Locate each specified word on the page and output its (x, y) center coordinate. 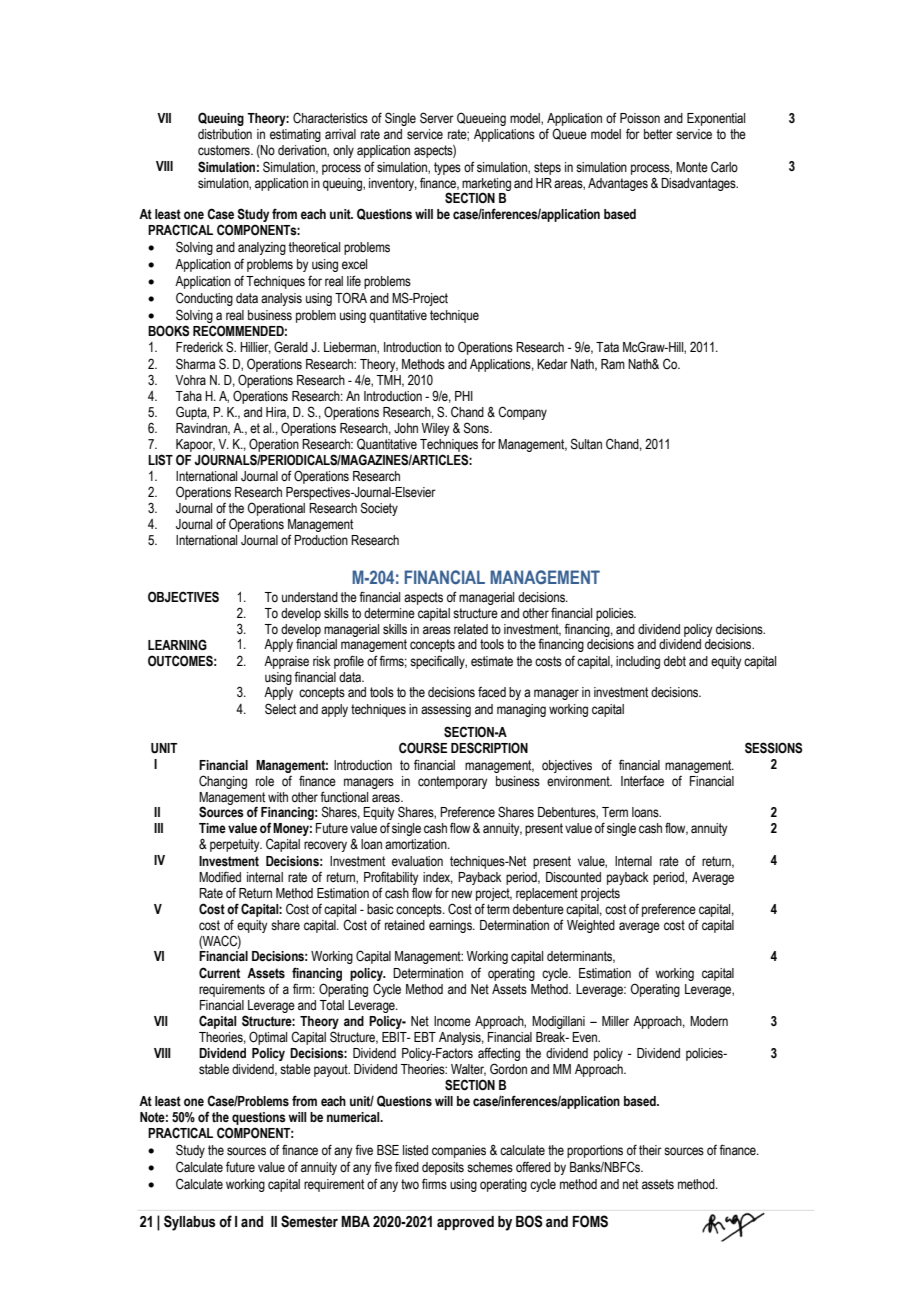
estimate (492, 661)
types (447, 168)
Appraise (286, 662)
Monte (692, 167)
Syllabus (190, 1223)
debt (675, 661)
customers (225, 150)
